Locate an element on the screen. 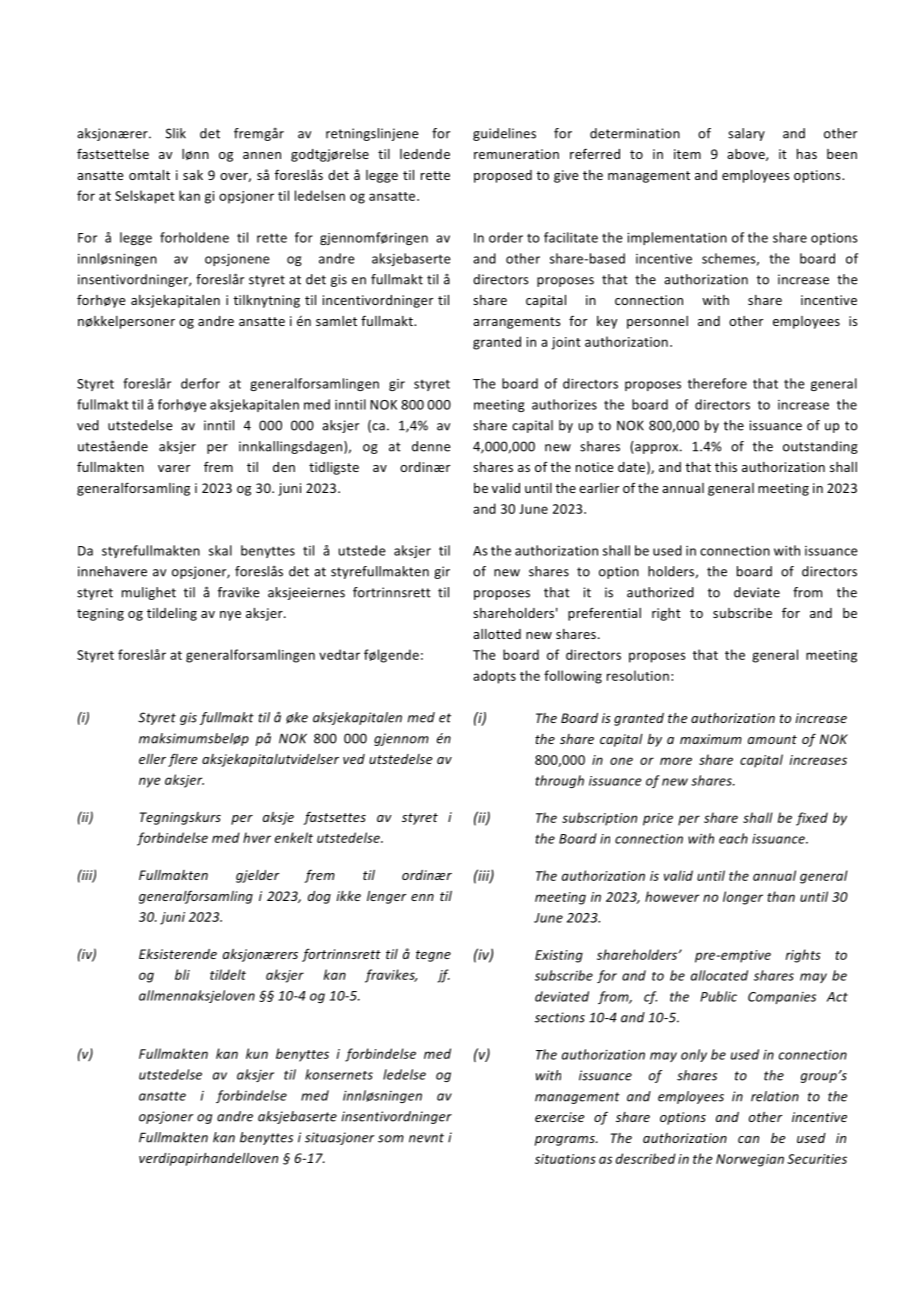  allotted is located at coordinates (497, 634).
